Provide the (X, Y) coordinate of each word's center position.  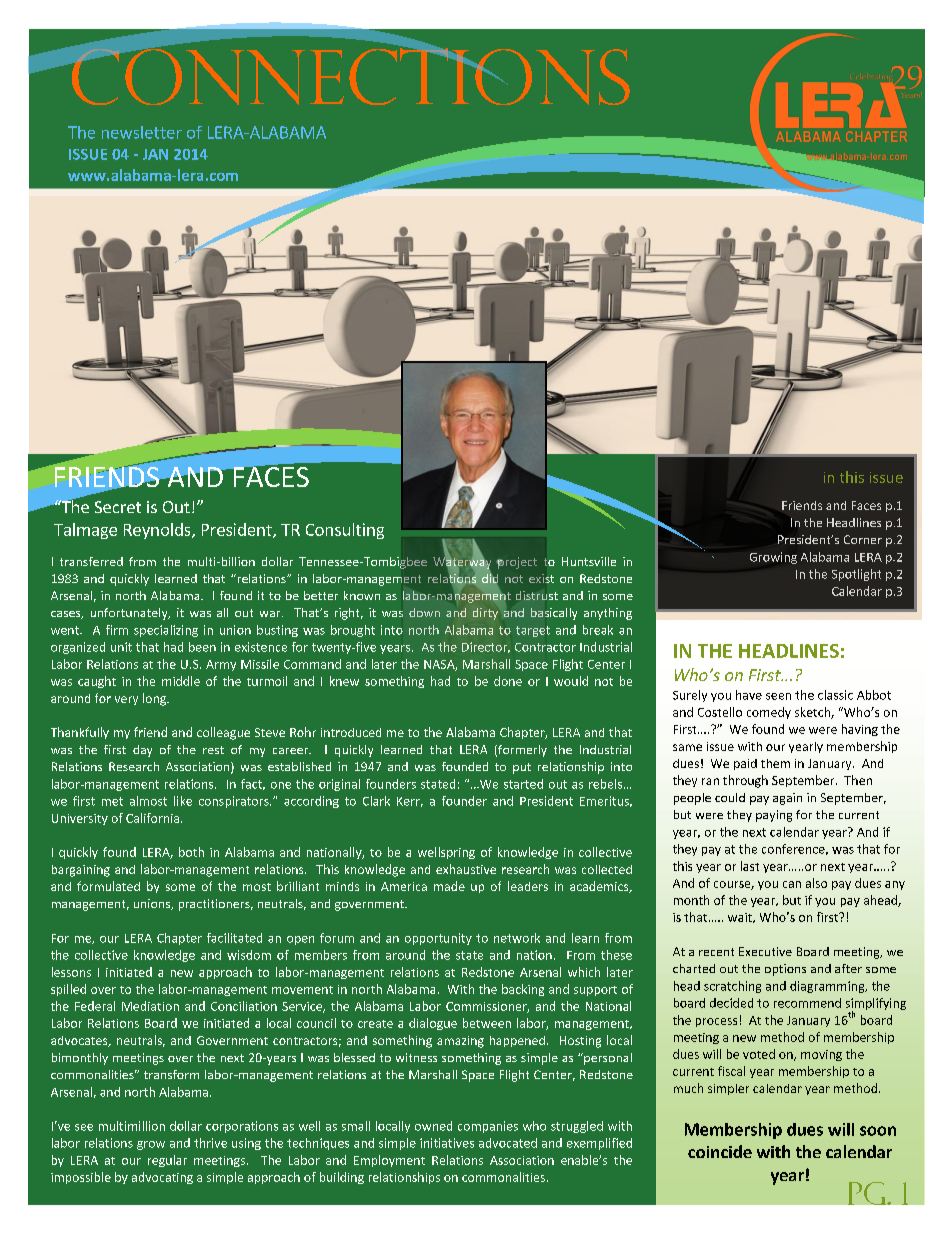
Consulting (345, 531)
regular (167, 1161)
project (516, 563)
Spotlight (856, 575)
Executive (765, 951)
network (517, 938)
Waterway (462, 562)
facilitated (234, 938)
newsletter (142, 132)
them (775, 763)
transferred (91, 561)
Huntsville (589, 561)
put (522, 768)
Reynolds (158, 531)
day (142, 751)
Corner (863, 539)
